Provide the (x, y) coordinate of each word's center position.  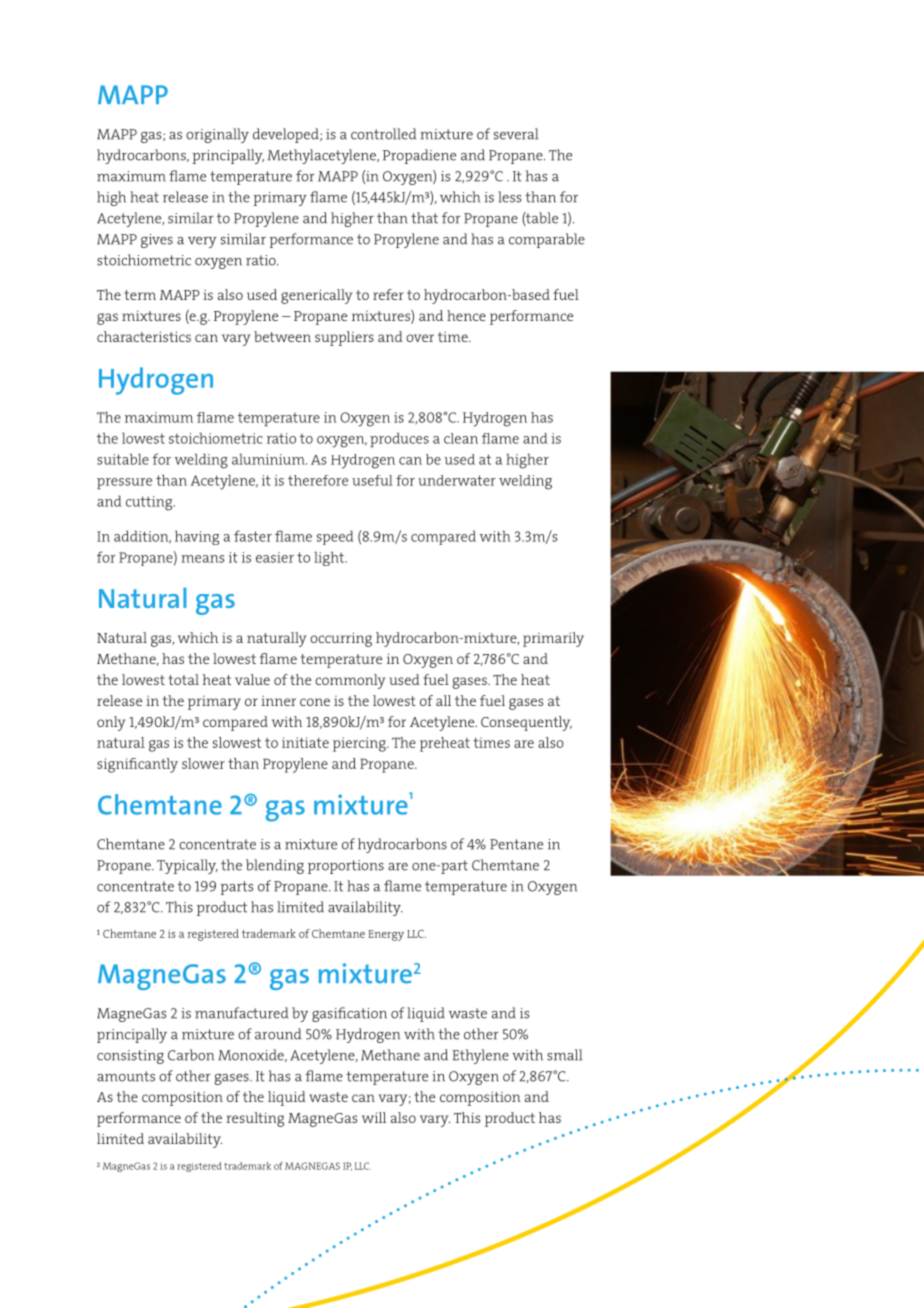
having (197, 537)
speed (335, 537)
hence (466, 315)
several (516, 134)
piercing (360, 744)
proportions (346, 867)
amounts (126, 1076)
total (183, 679)
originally (217, 135)
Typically (187, 866)
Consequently (526, 723)
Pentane (516, 844)
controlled (383, 134)
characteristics (144, 336)
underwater (457, 480)
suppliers (344, 338)
